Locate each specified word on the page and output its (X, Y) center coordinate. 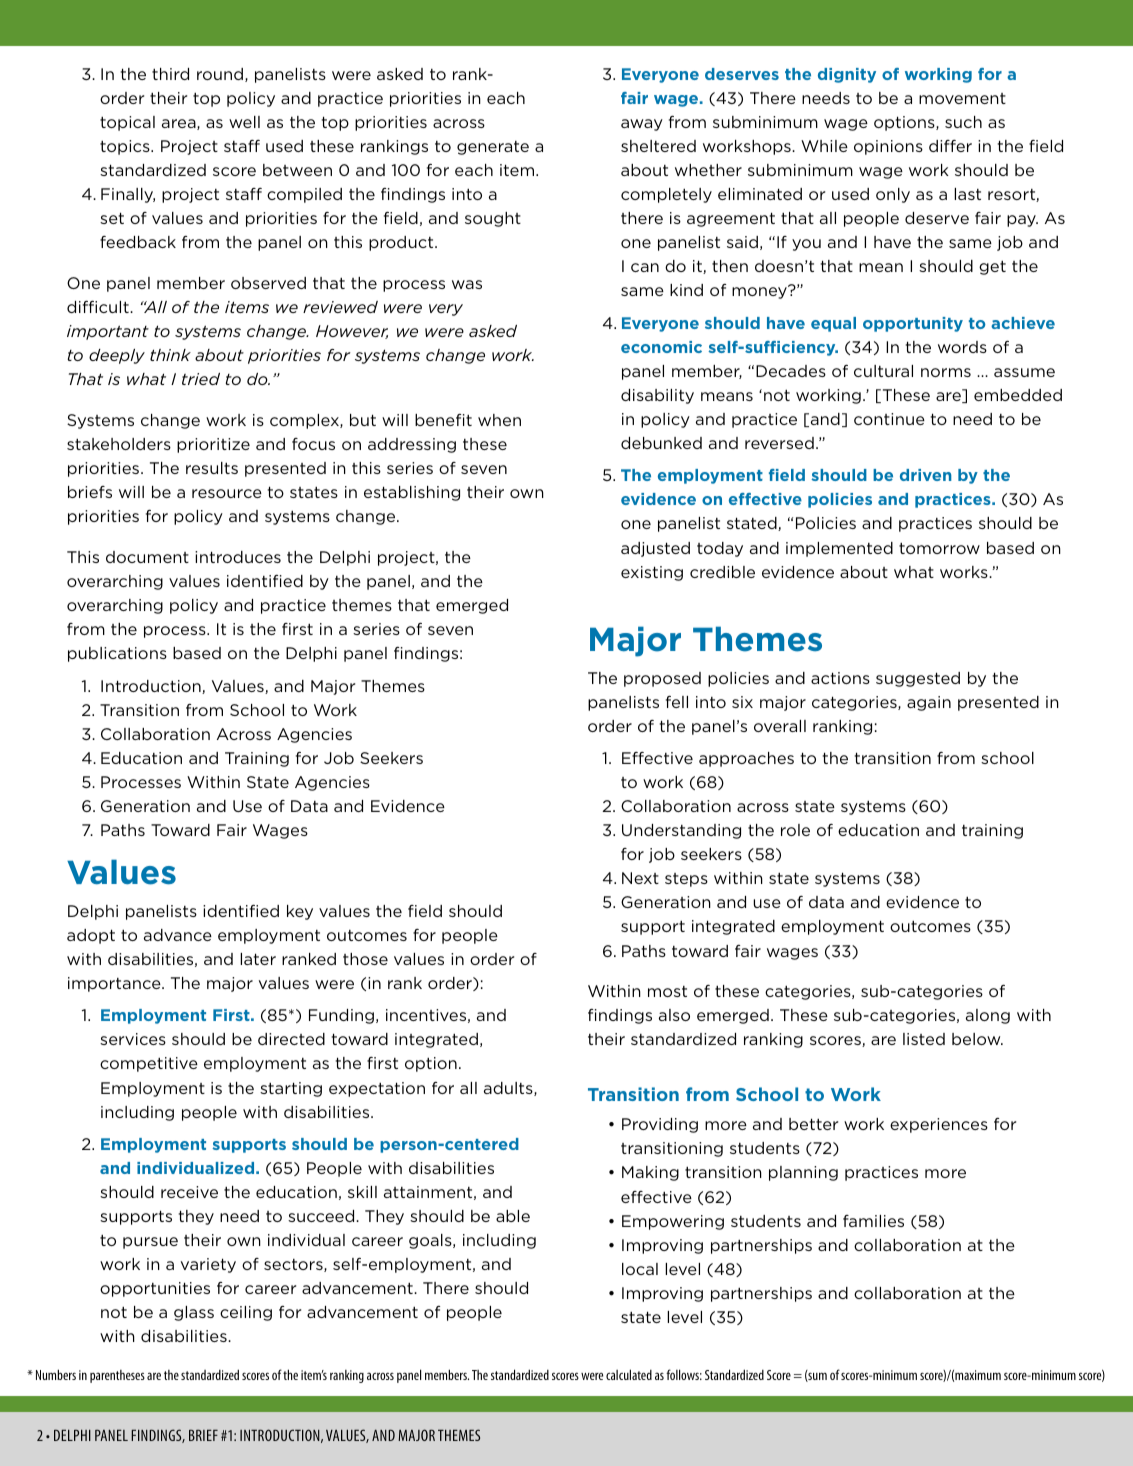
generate (493, 148)
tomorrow (939, 548)
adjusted (655, 549)
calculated (629, 1374)
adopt (91, 936)
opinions (888, 147)
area (180, 124)
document (147, 557)
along (988, 1016)
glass (194, 1313)
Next (640, 878)
